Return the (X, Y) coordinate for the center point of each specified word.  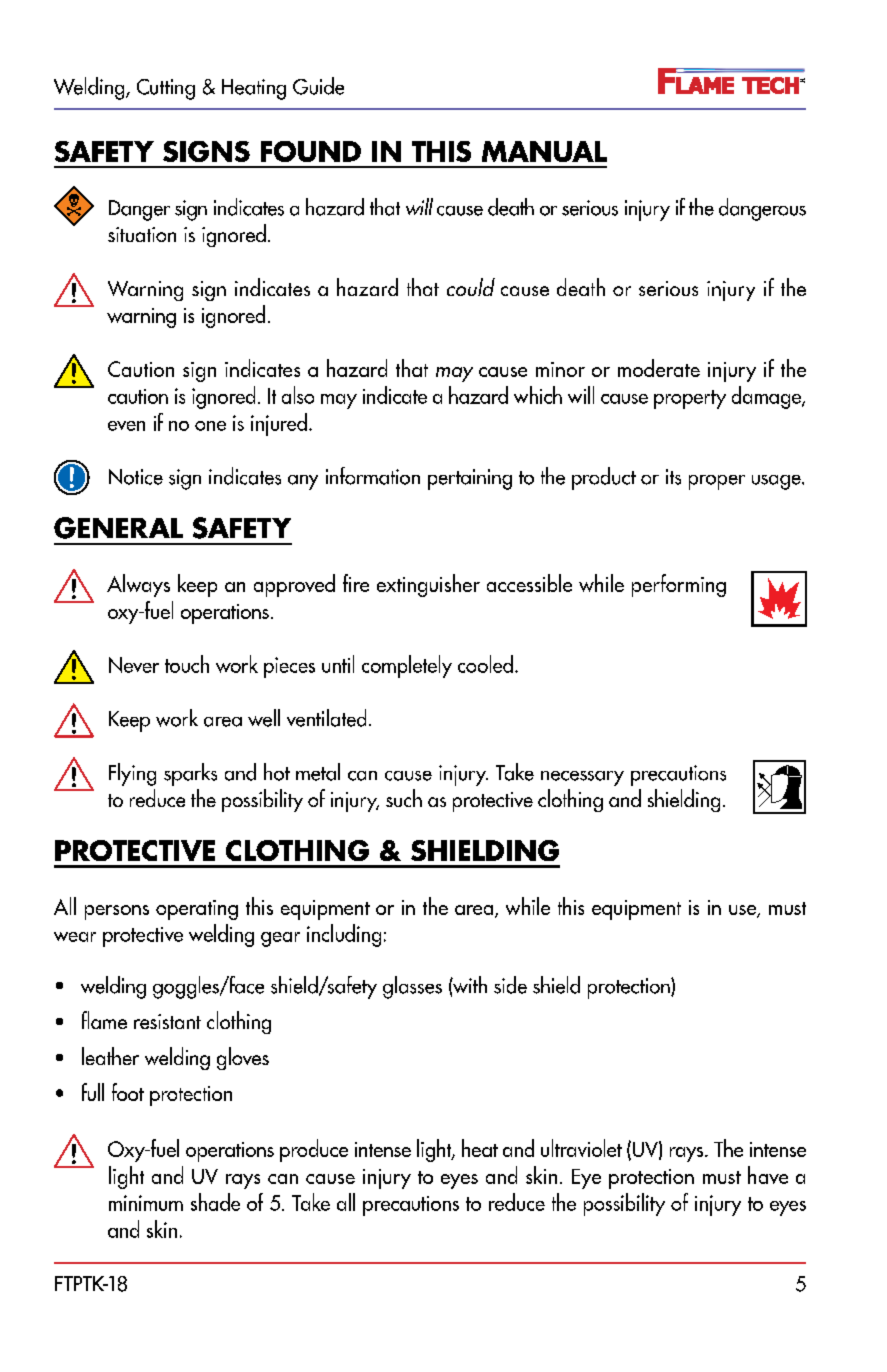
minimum (146, 1203)
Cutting (166, 89)
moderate (659, 368)
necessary (582, 778)
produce (314, 1150)
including (344, 935)
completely (407, 666)
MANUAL (544, 151)
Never (134, 665)
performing (679, 585)
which (538, 395)
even (126, 426)
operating (197, 910)
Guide (318, 86)
